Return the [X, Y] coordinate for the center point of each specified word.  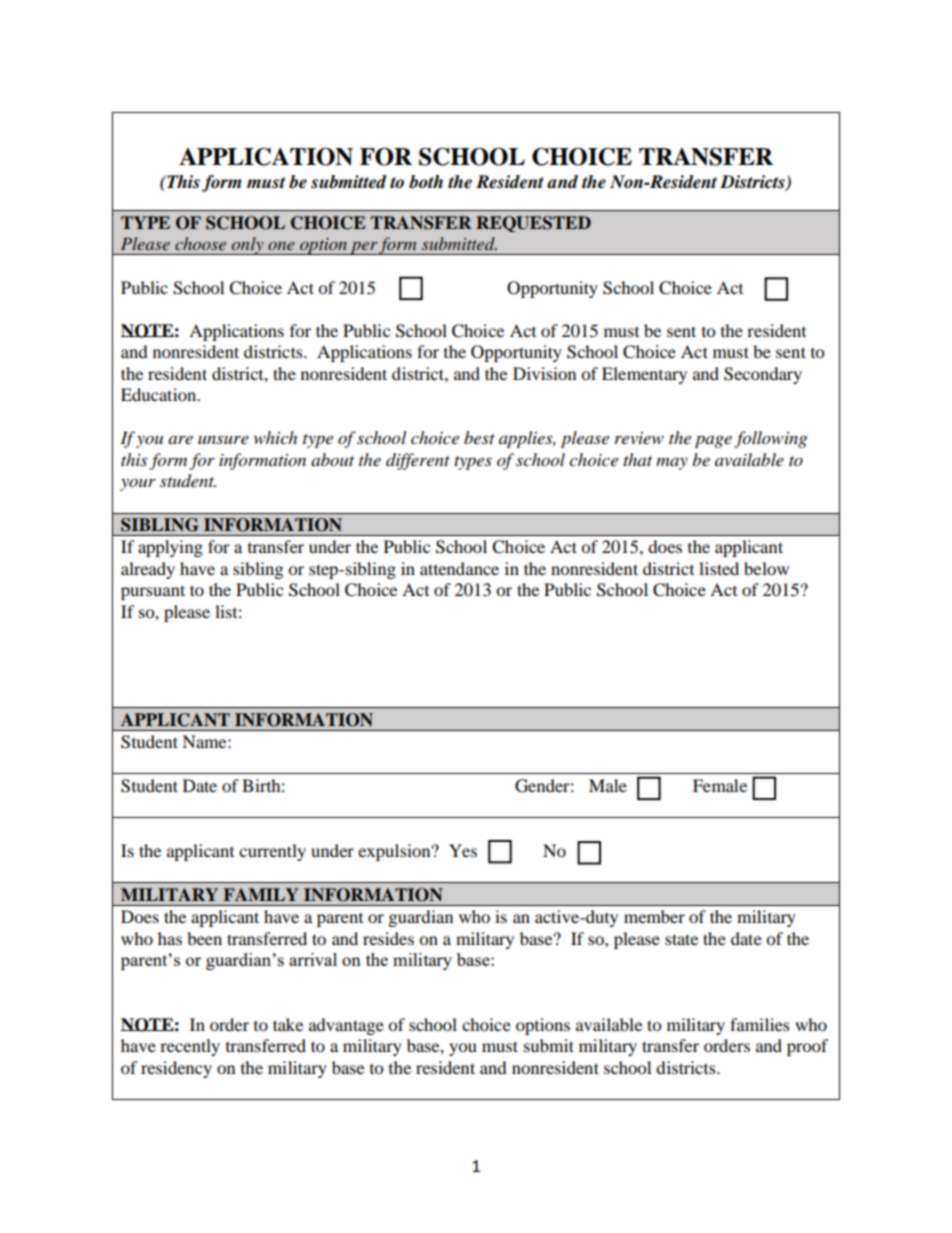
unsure [223, 439]
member [654, 916]
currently [272, 852]
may [672, 463]
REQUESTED [533, 224]
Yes [463, 850]
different [418, 461]
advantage [346, 1026]
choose [200, 243]
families [760, 1024]
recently [190, 1047]
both [426, 182]
